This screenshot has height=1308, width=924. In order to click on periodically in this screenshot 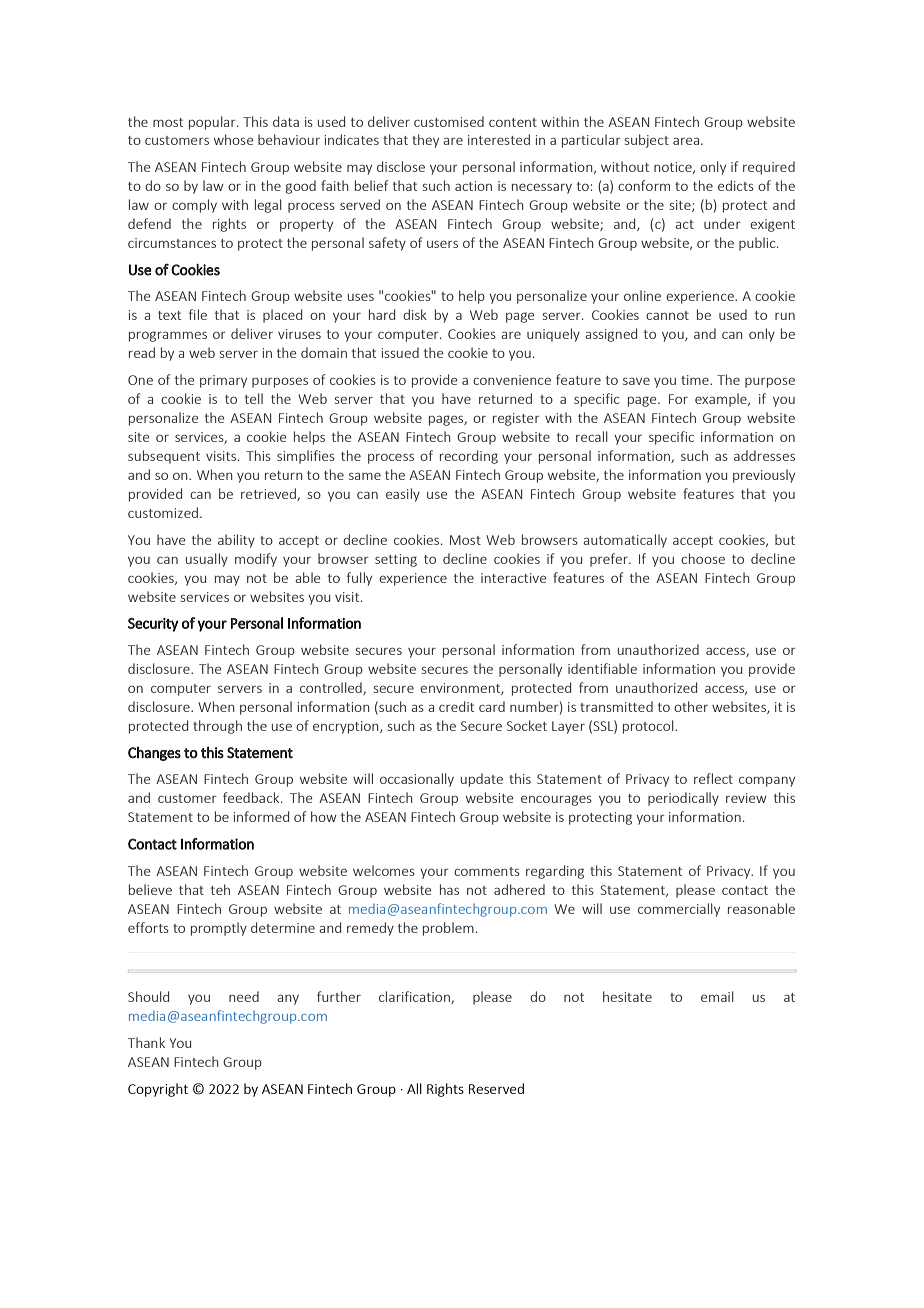, I will do `click(683, 799)`.
